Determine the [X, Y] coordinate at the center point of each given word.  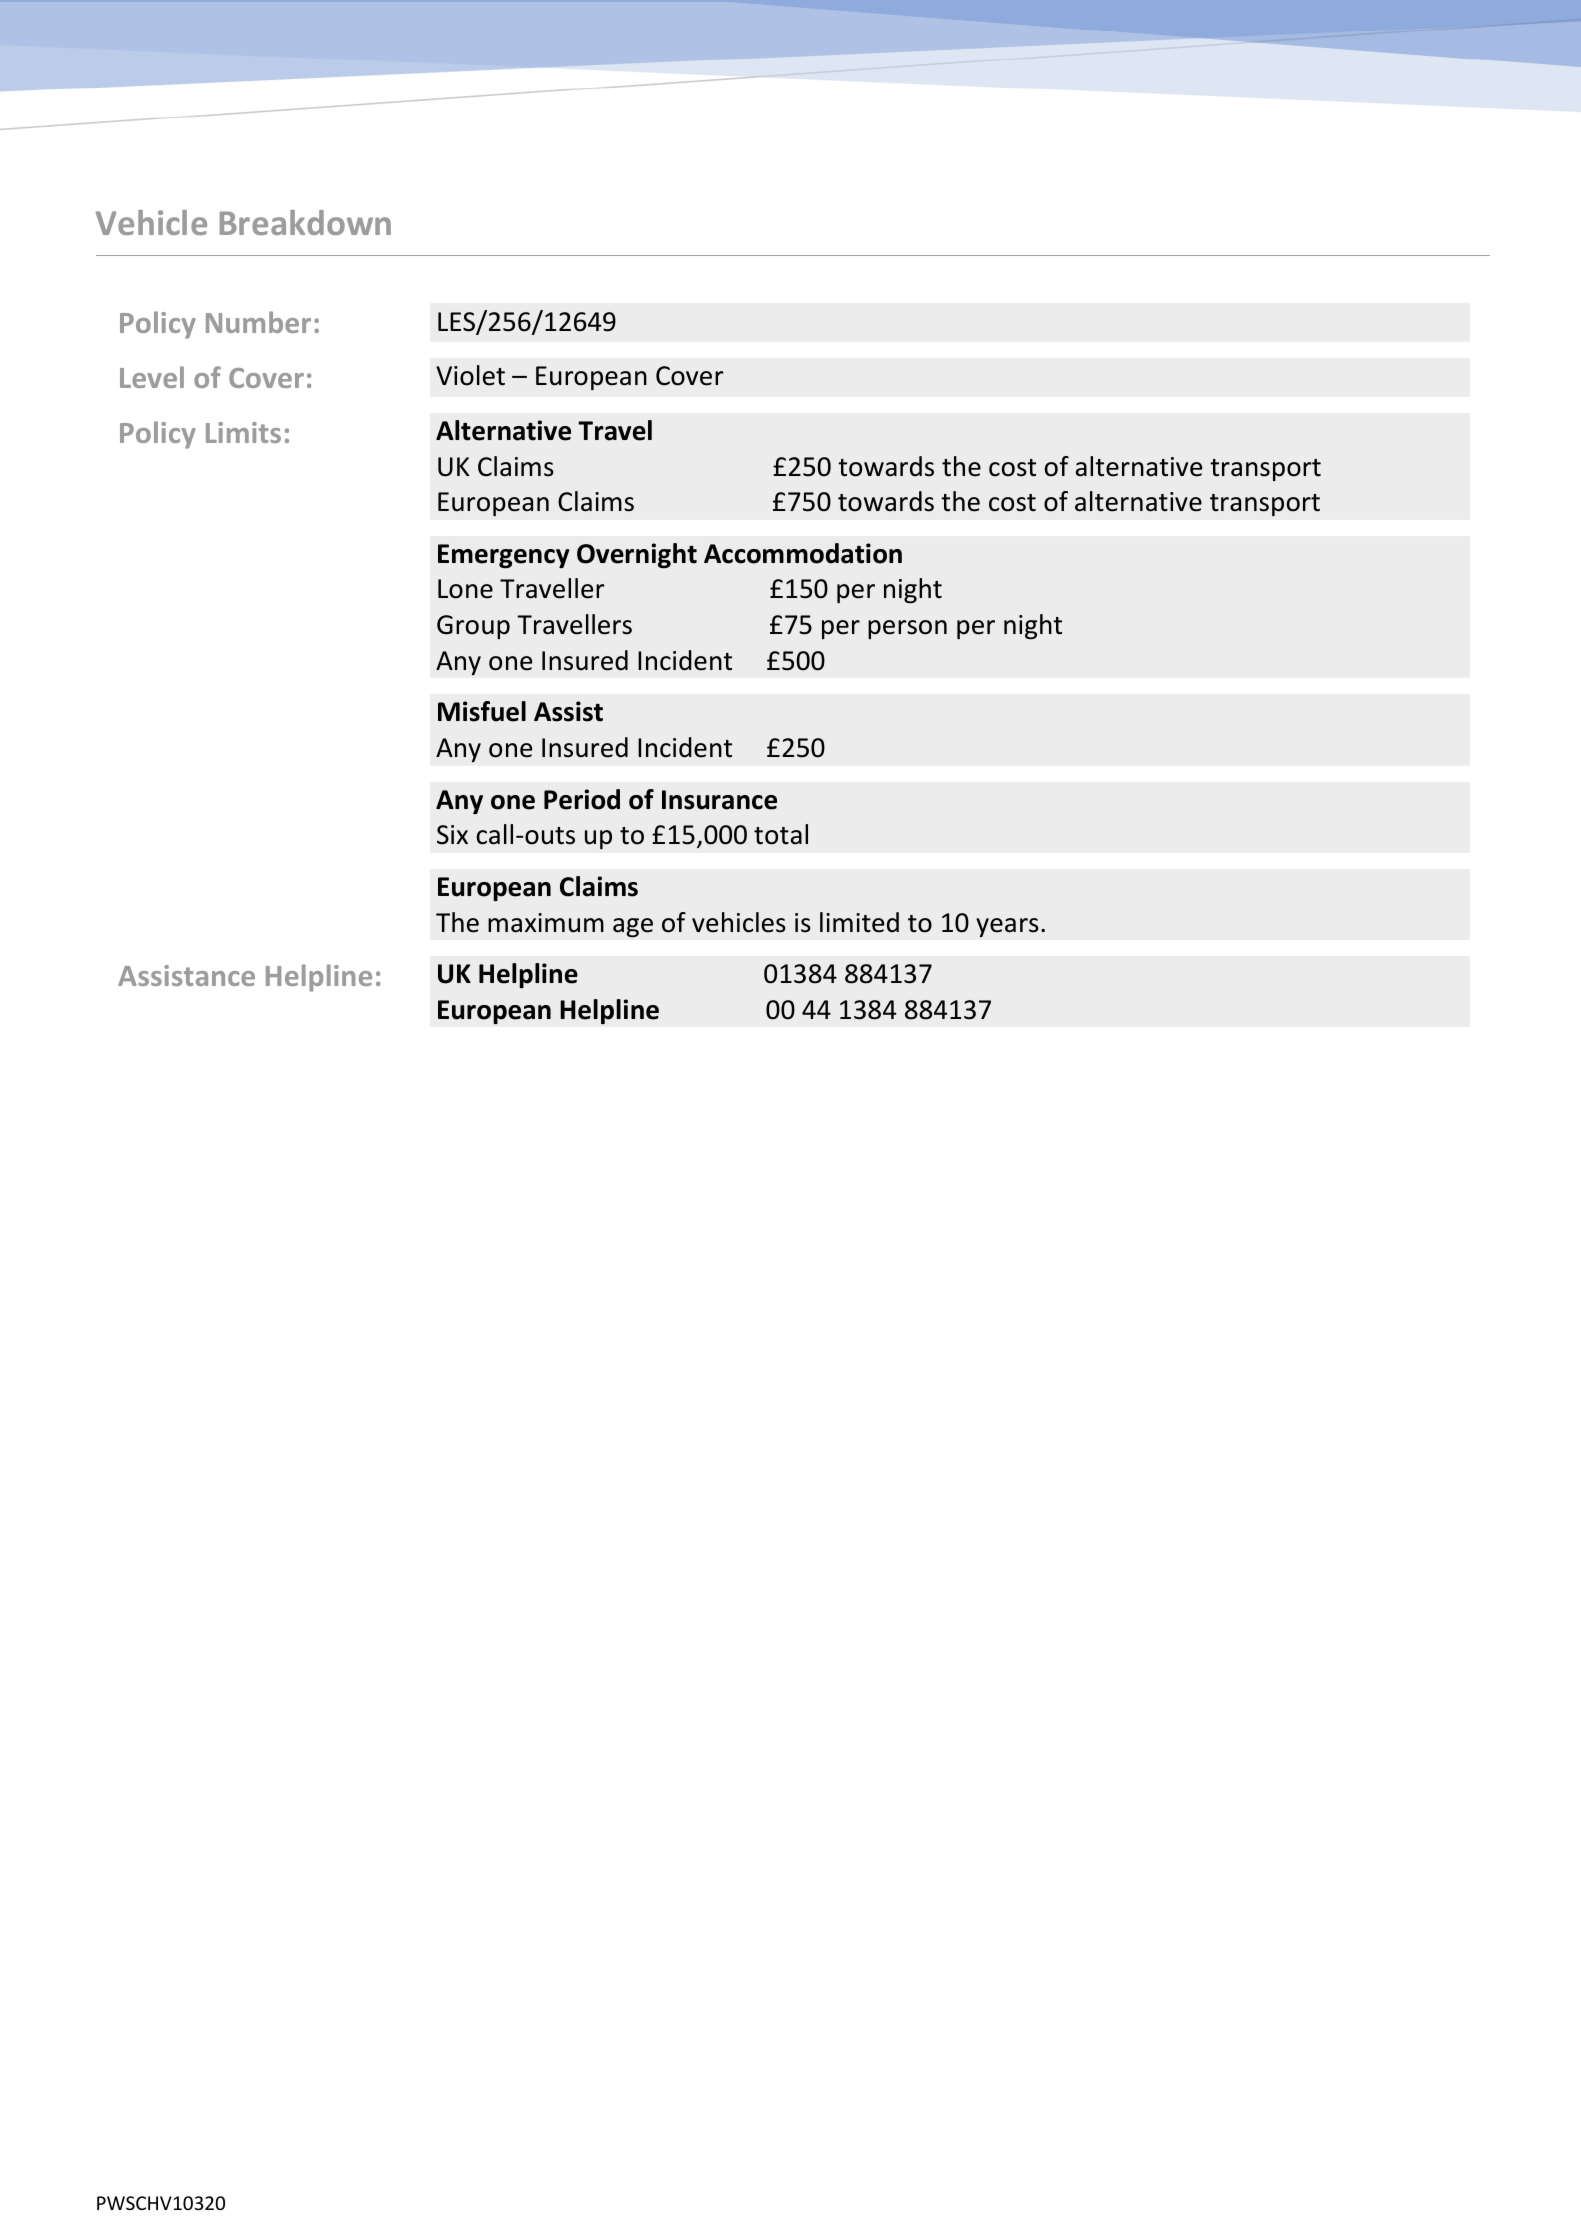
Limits [243, 432]
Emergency [503, 556]
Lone [465, 589]
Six [452, 835]
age [633, 928]
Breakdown [305, 222]
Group [473, 627]
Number [258, 322]
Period [582, 799]
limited [859, 922]
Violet [470, 375]
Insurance [719, 800]
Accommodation [803, 553]
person [907, 629]
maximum [546, 923]
